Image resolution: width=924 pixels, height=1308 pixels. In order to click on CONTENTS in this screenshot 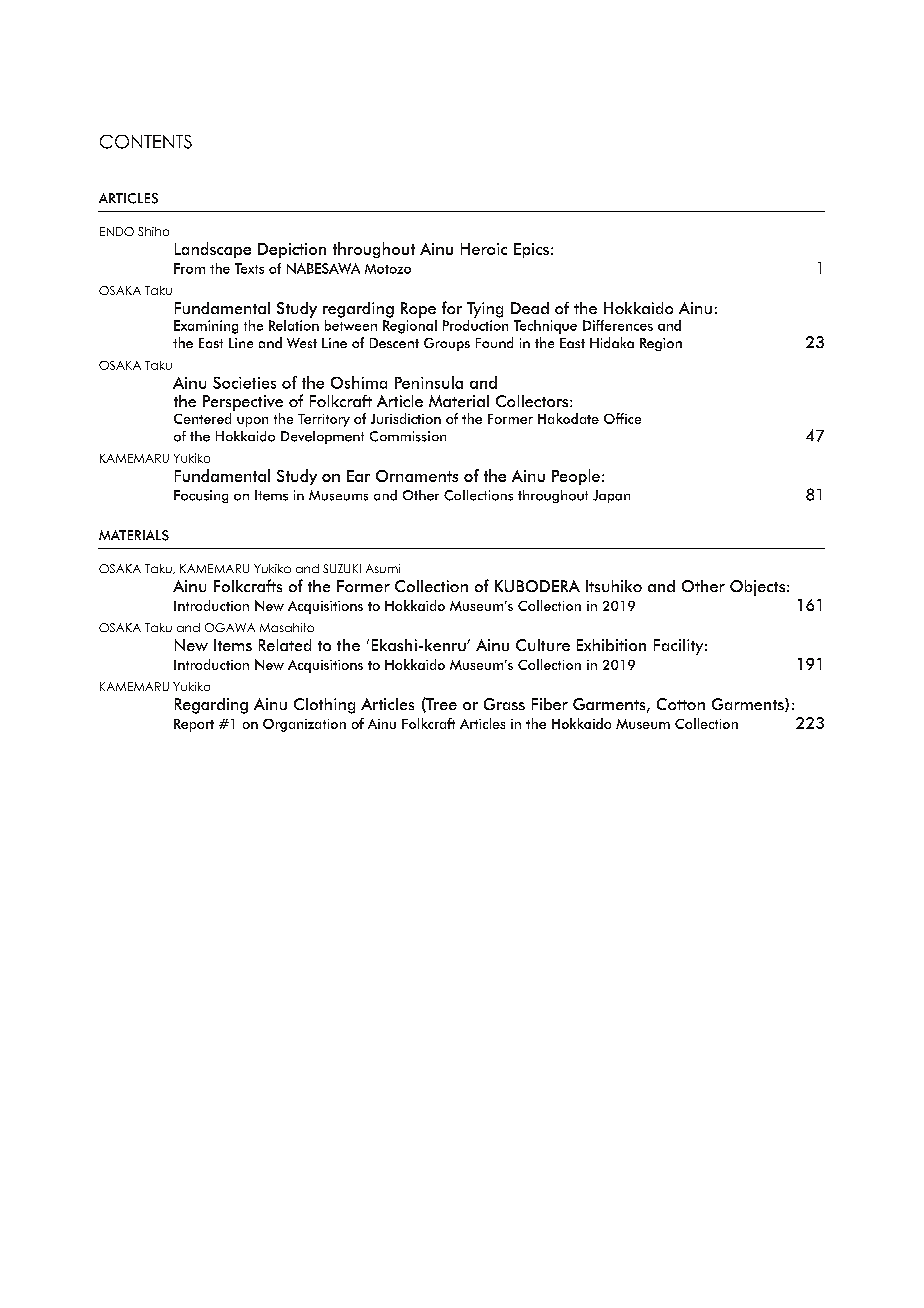, I will do `click(146, 142)`.
